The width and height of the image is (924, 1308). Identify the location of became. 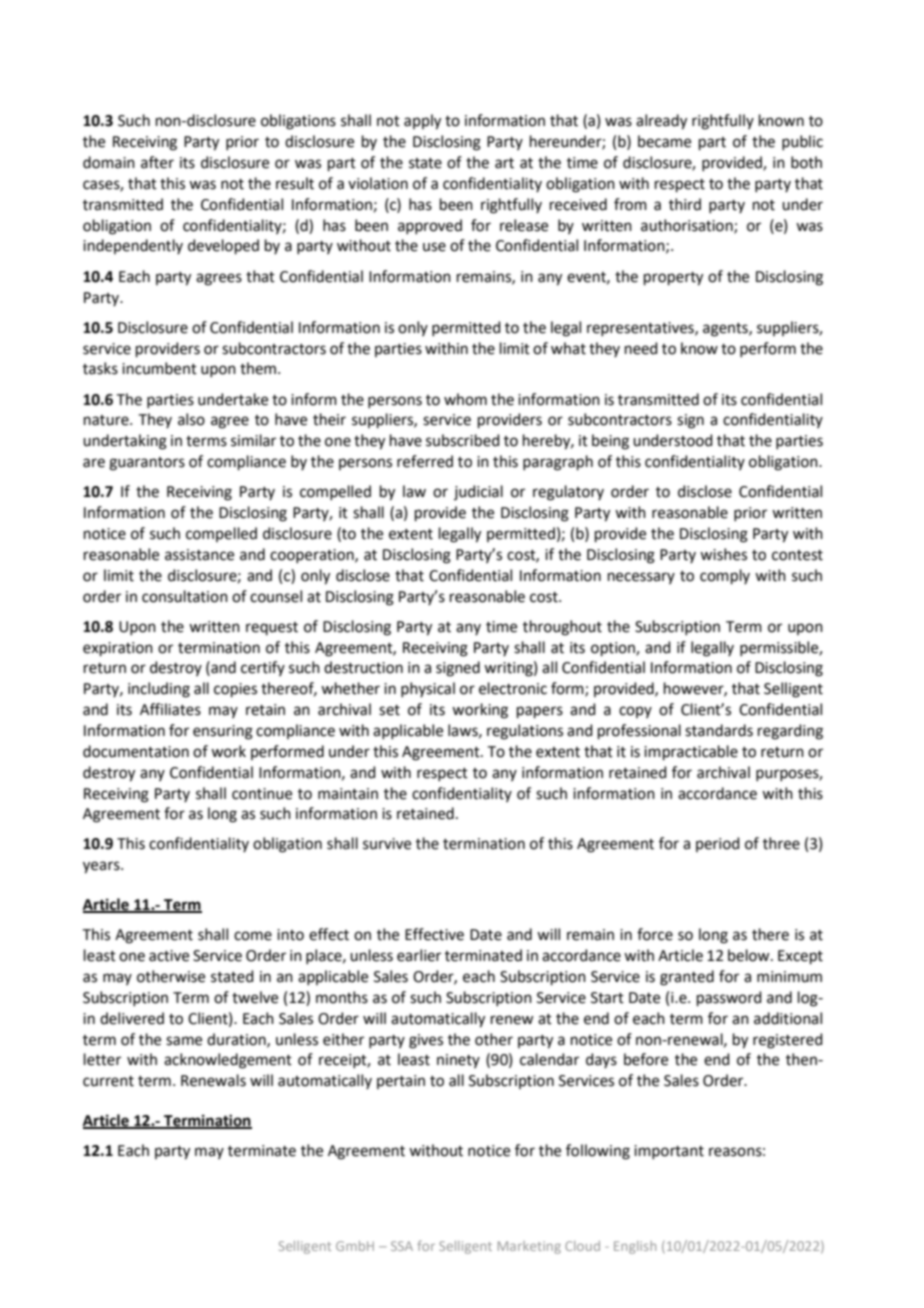
(664, 141).
